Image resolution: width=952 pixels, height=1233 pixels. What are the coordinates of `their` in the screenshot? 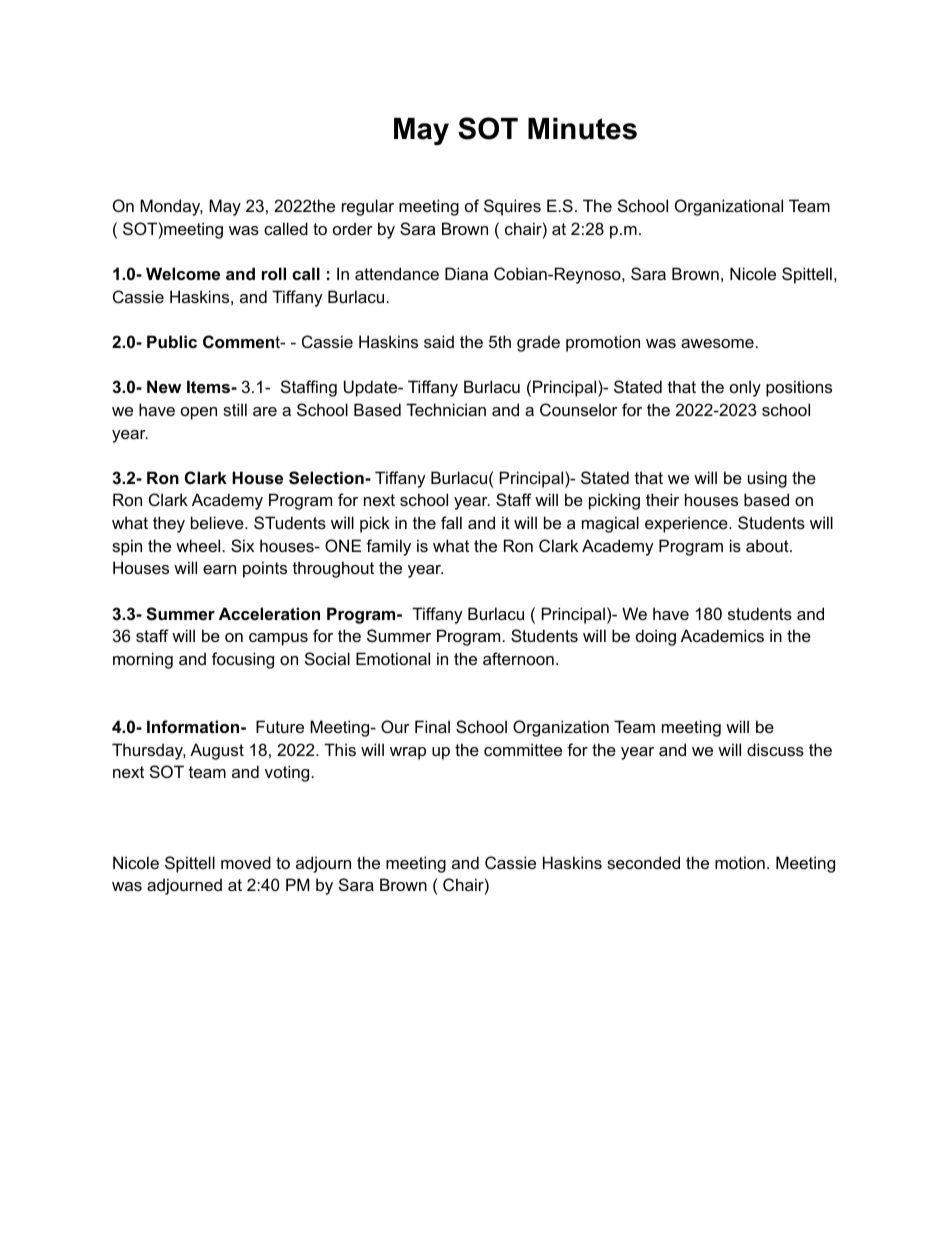 It's located at (662, 499).
